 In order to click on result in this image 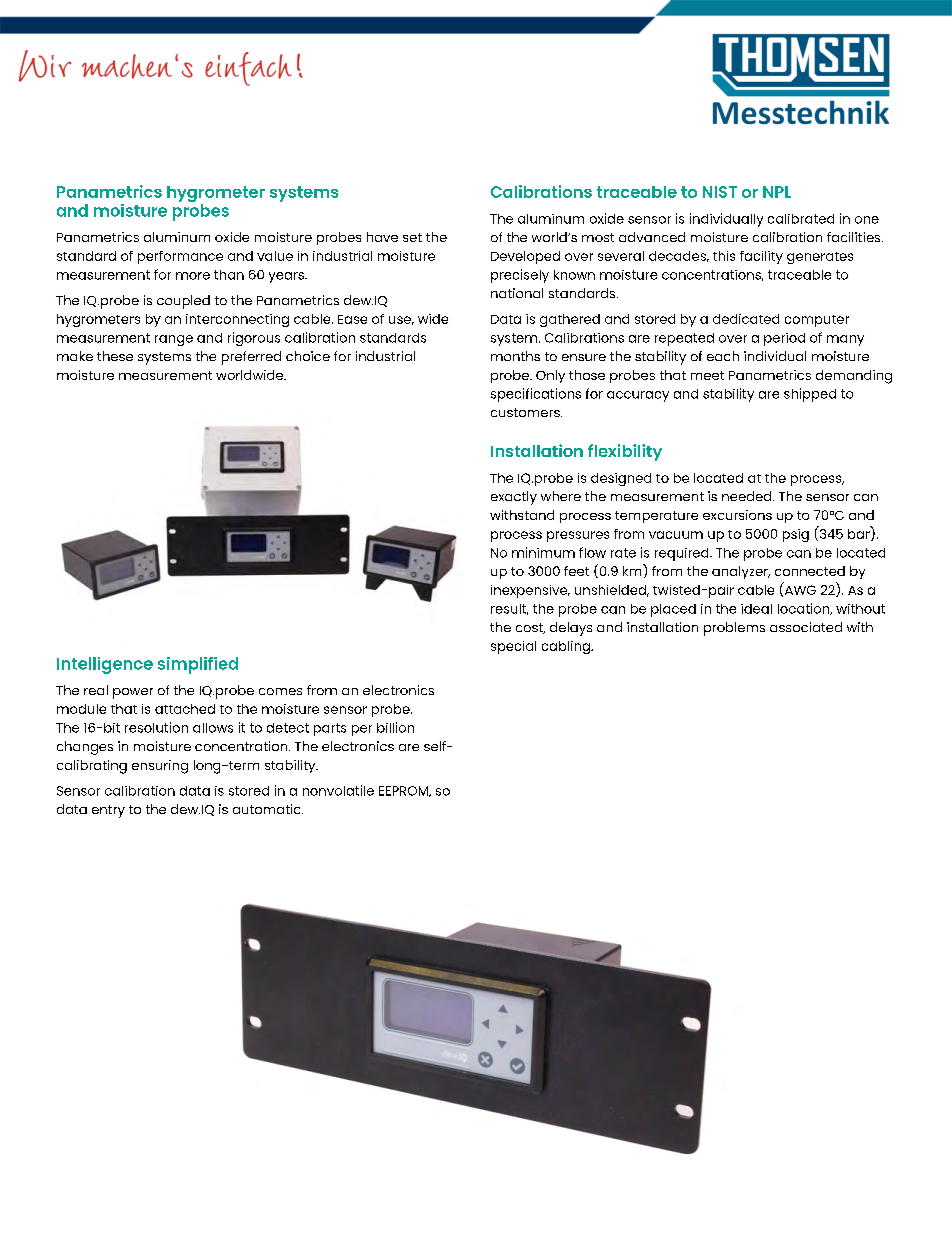, I will do `click(509, 609)`.
